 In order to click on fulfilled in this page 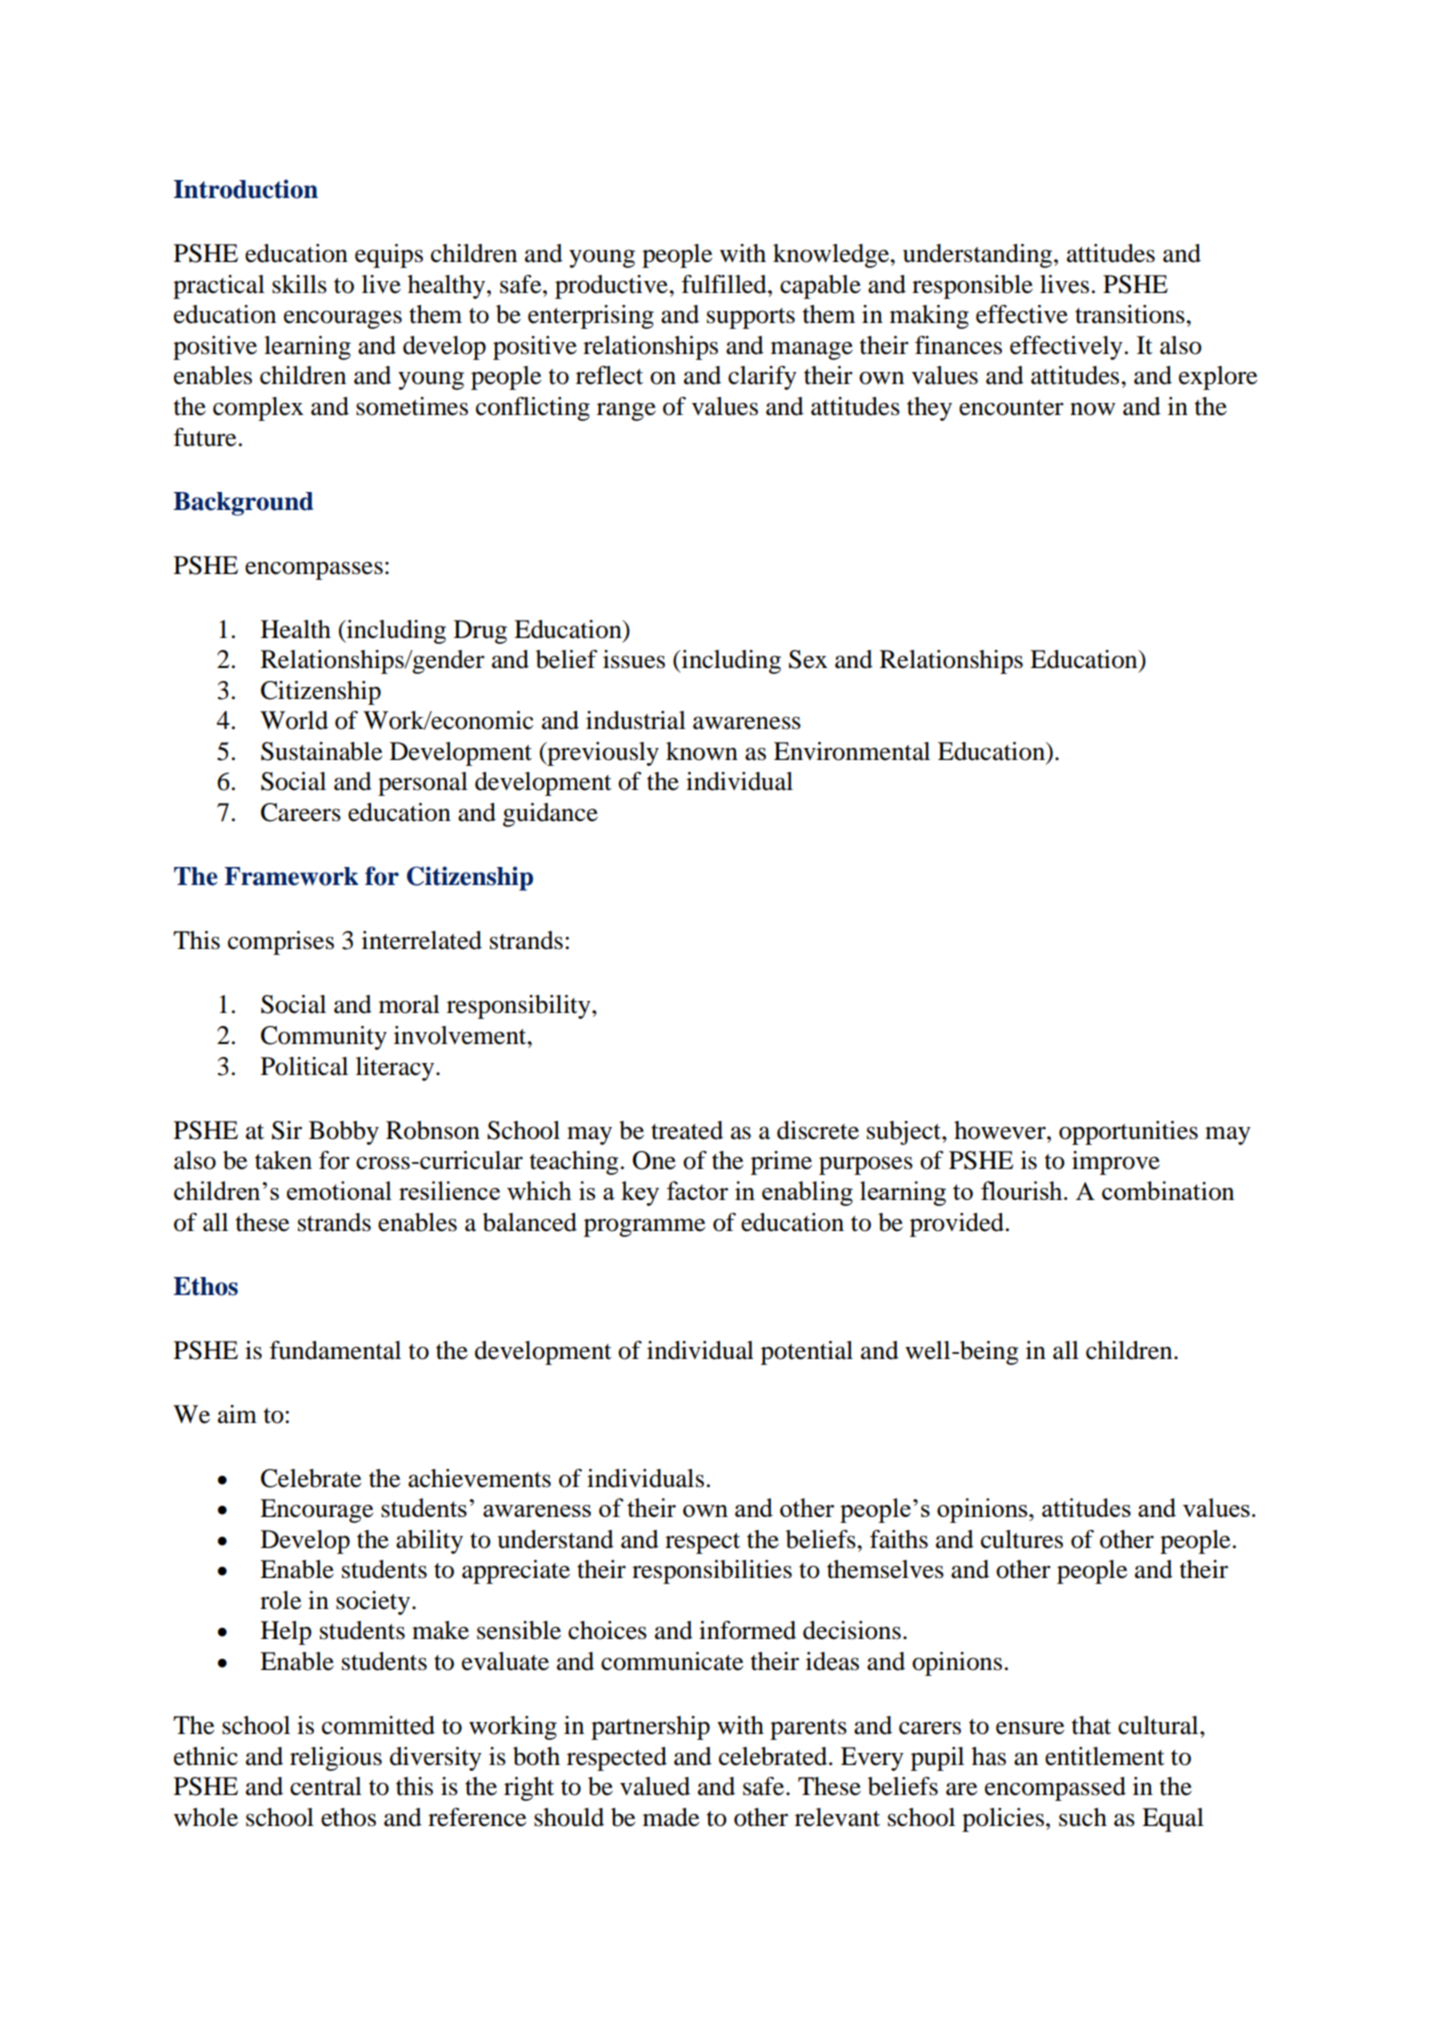, I will do `click(725, 284)`.
